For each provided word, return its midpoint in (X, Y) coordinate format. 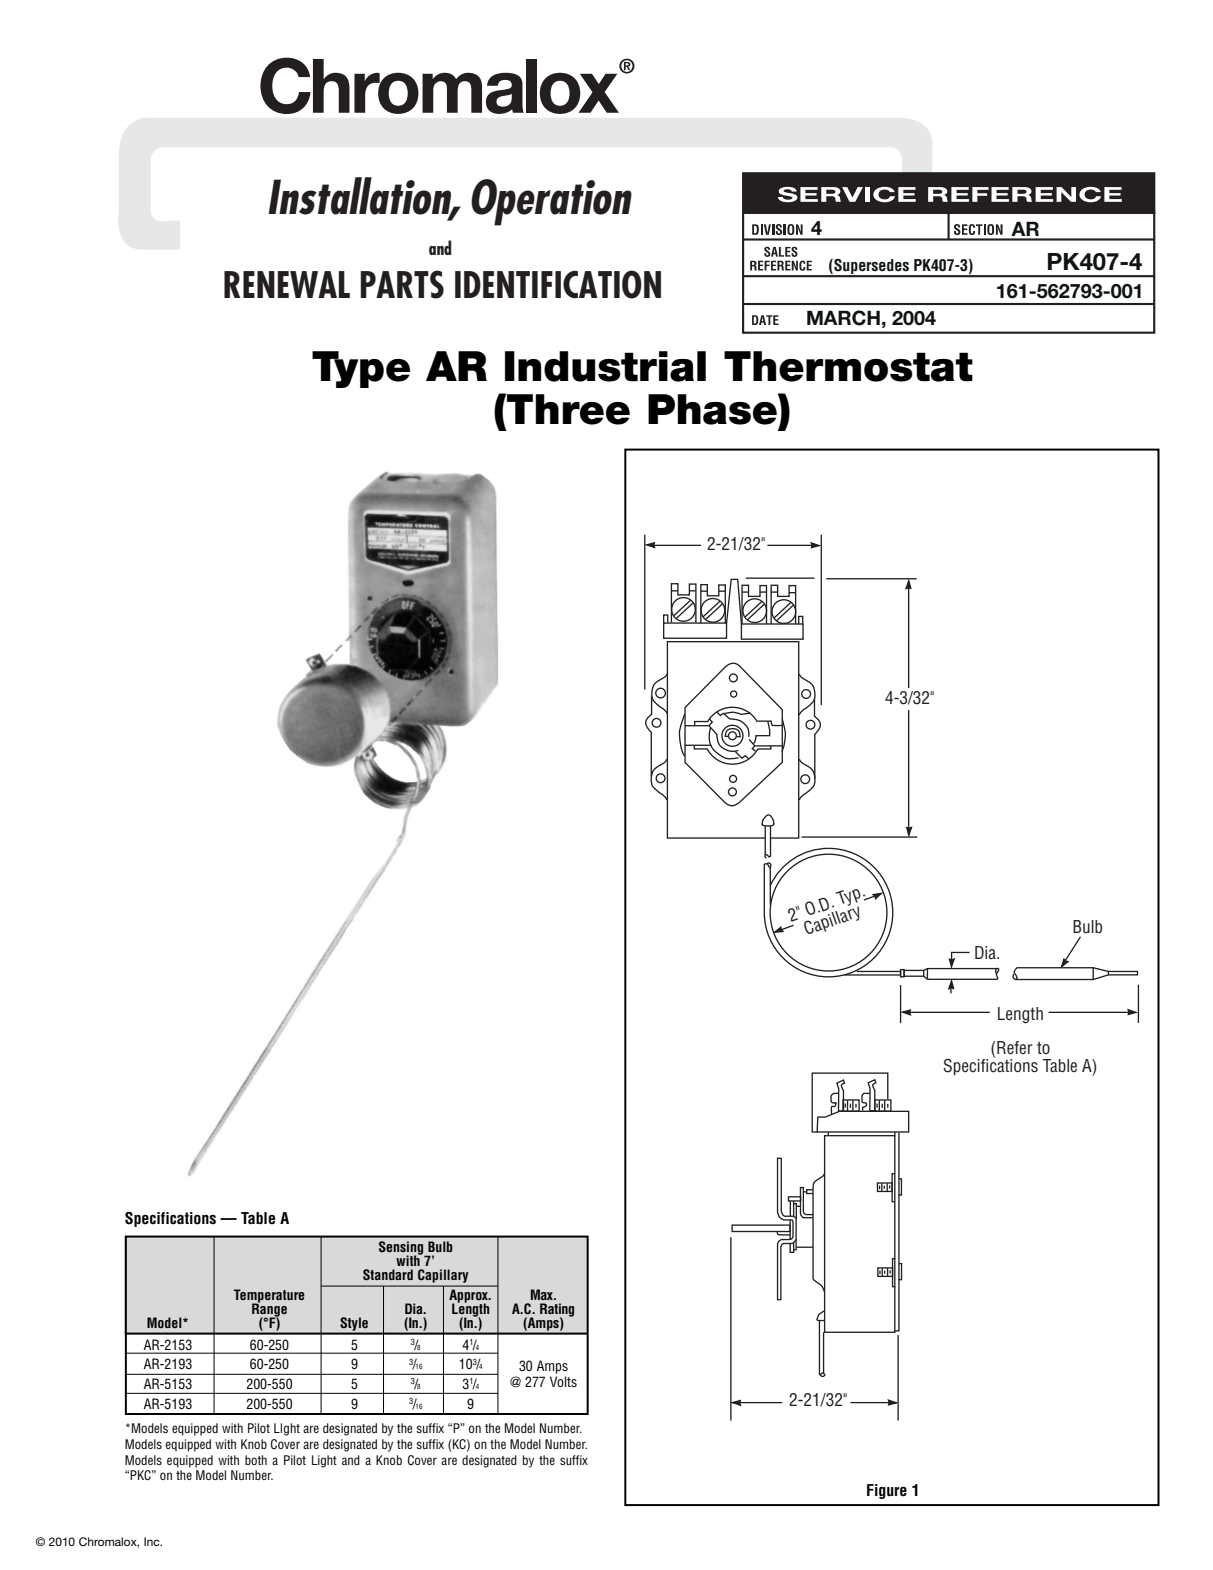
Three (567, 409)
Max (543, 1294)
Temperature (269, 1297)
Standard (388, 1275)
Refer (1015, 1048)
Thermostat (848, 366)
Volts (563, 1381)
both (256, 1460)
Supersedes (871, 267)
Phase (713, 409)
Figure (887, 1491)
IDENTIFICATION (558, 284)
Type (361, 369)
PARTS (402, 284)
